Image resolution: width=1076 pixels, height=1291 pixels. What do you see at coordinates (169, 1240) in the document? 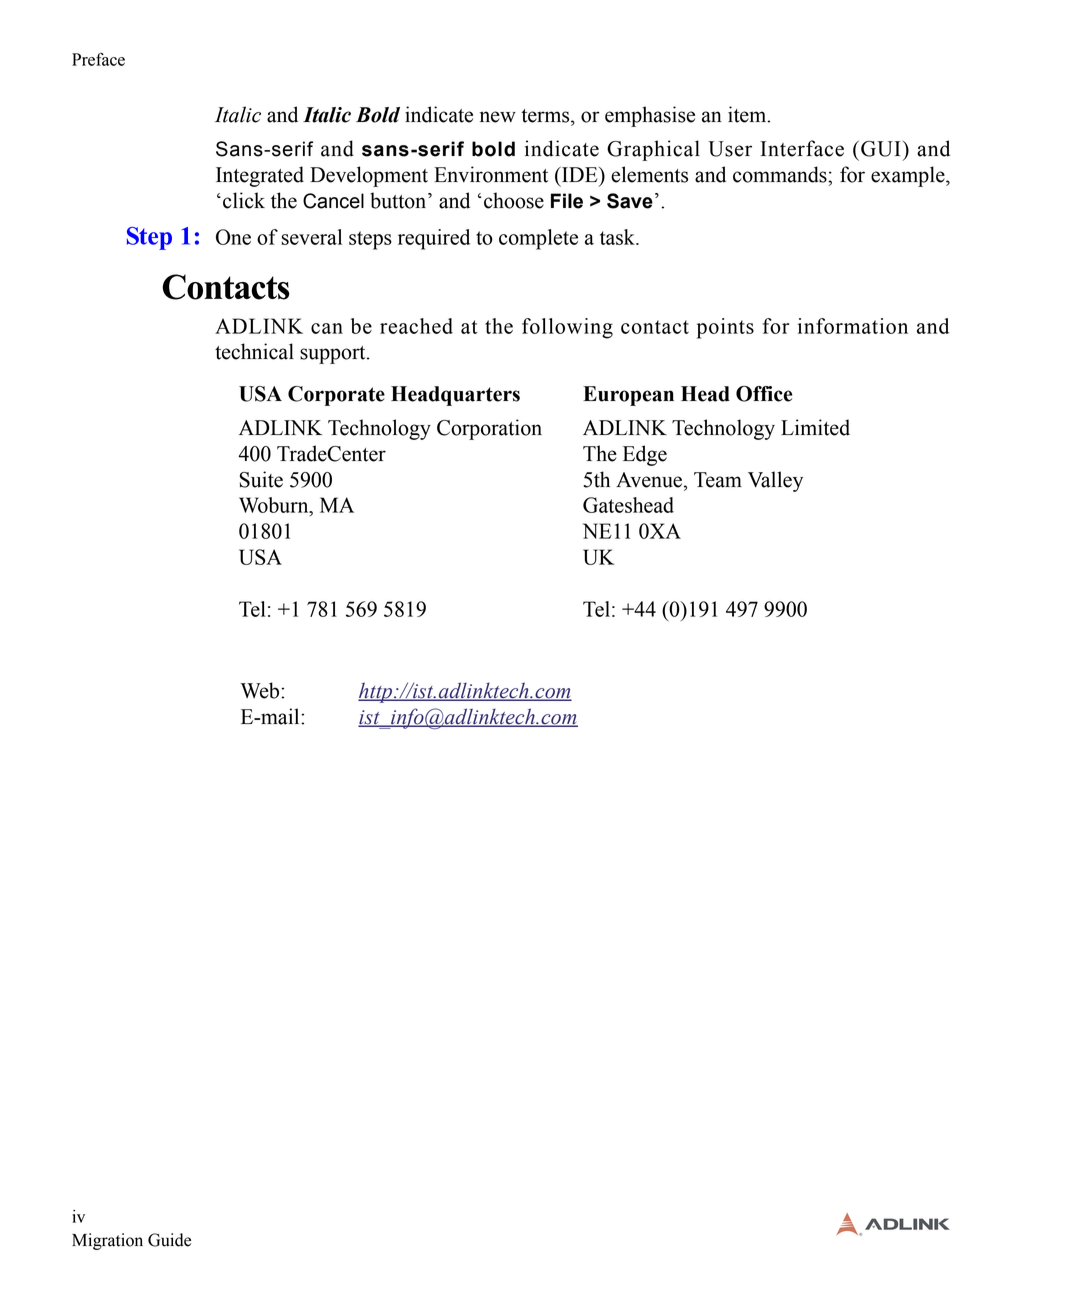
I see `Guide` at bounding box center [169, 1240].
